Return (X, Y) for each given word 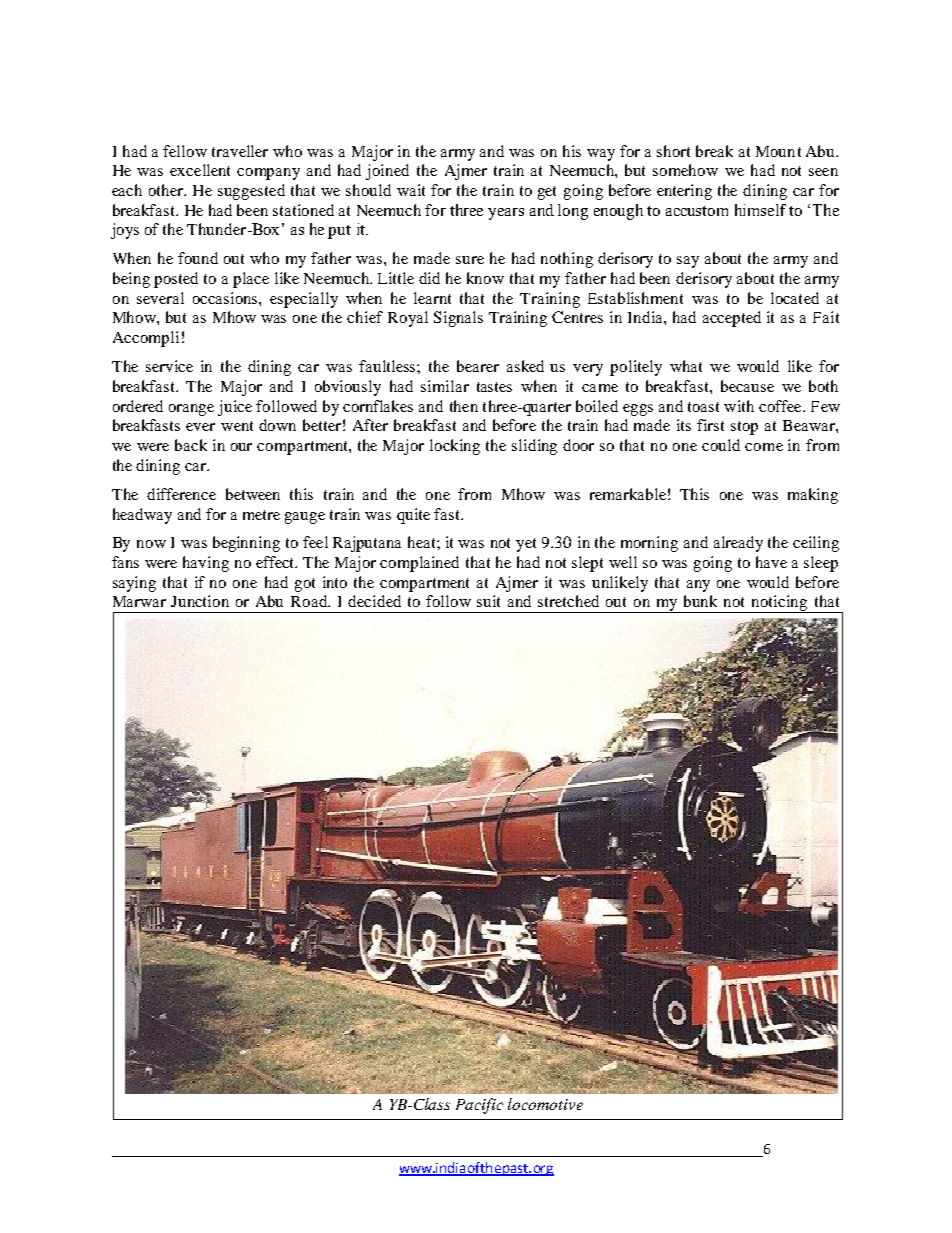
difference (181, 494)
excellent (200, 170)
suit (488, 601)
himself (760, 210)
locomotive (545, 1104)
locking (455, 447)
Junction (200, 601)
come (764, 447)
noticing (780, 604)
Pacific (479, 1106)
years (506, 214)
